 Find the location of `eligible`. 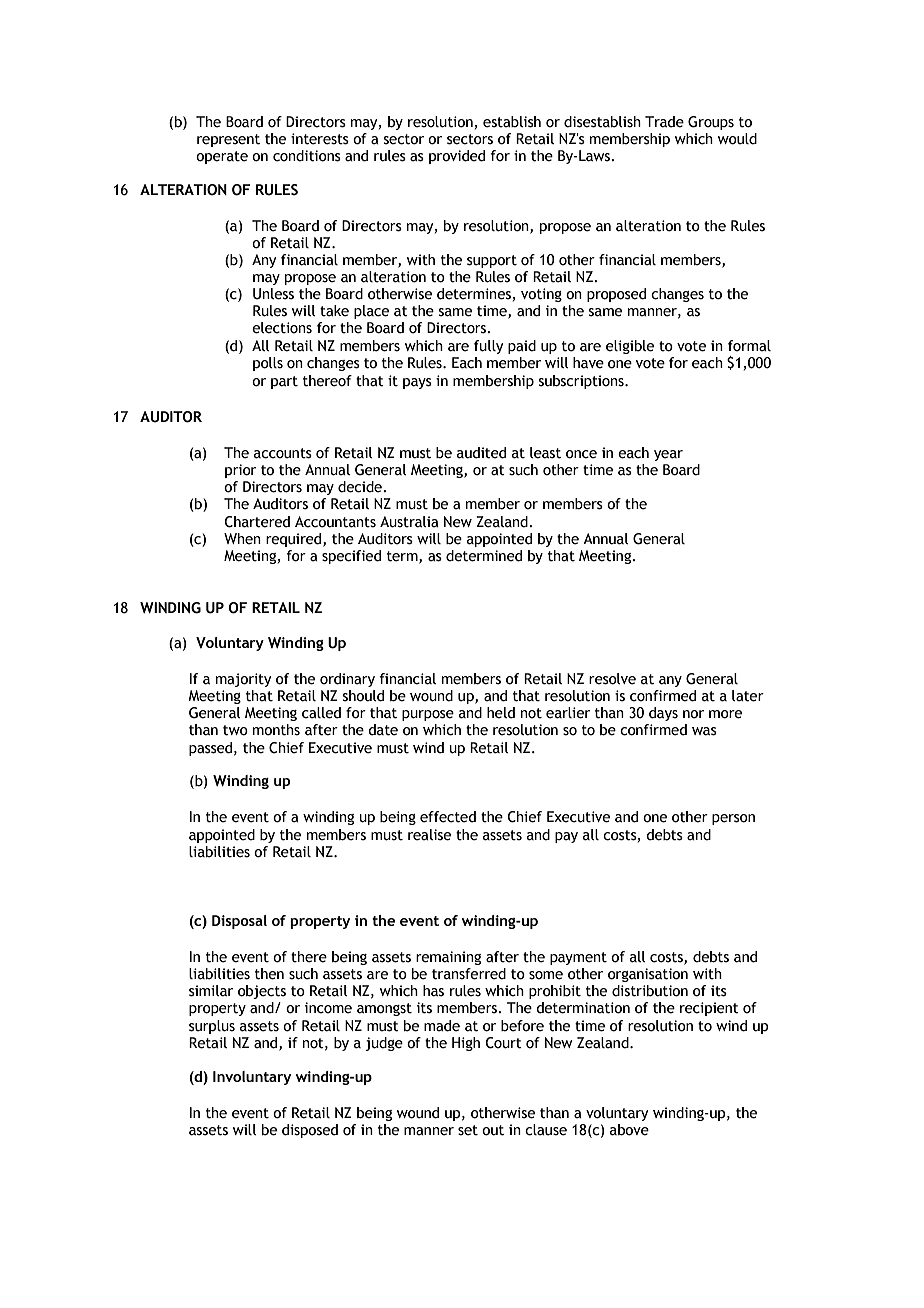

eligible is located at coordinates (630, 347).
